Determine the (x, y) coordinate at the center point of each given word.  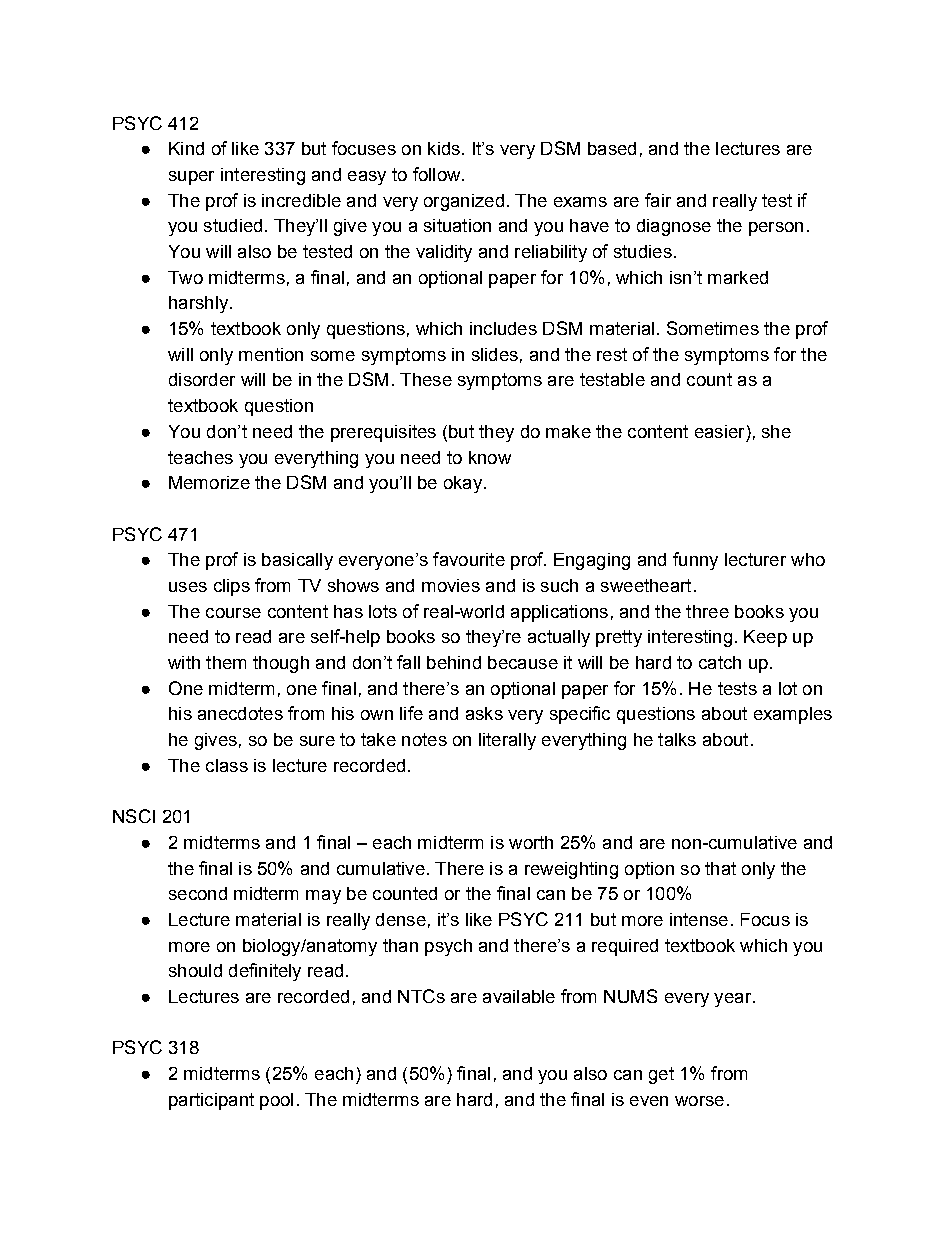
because (523, 662)
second (198, 893)
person (776, 229)
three (707, 611)
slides (495, 354)
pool (276, 1101)
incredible (301, 200)
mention (271, 354)
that (720, 868)
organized (464, 202)
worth (531, 842)
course (233, 613)
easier (719, 431)
